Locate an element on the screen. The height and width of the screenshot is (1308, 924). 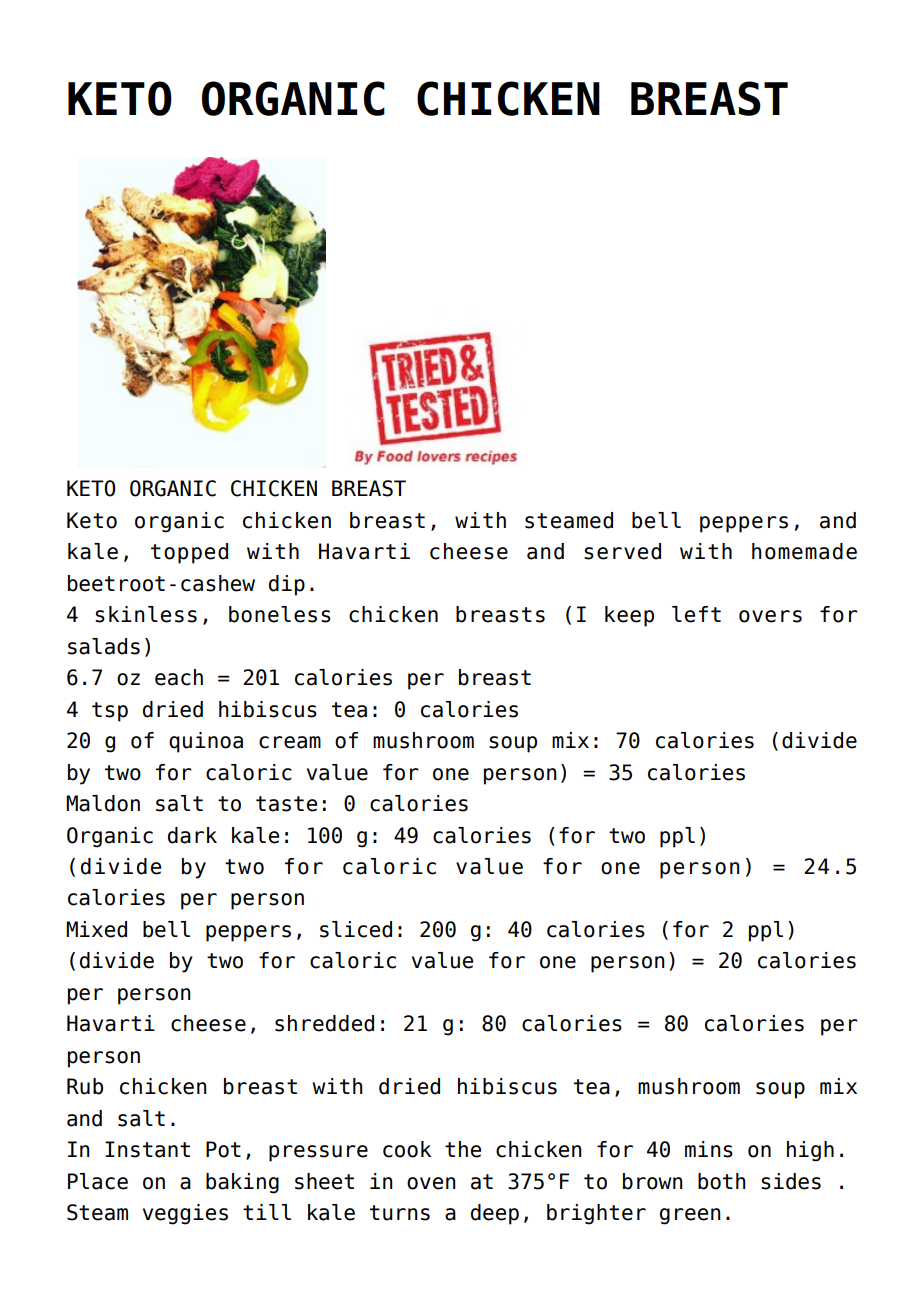
oven is located at coordinates (431, 1183).
